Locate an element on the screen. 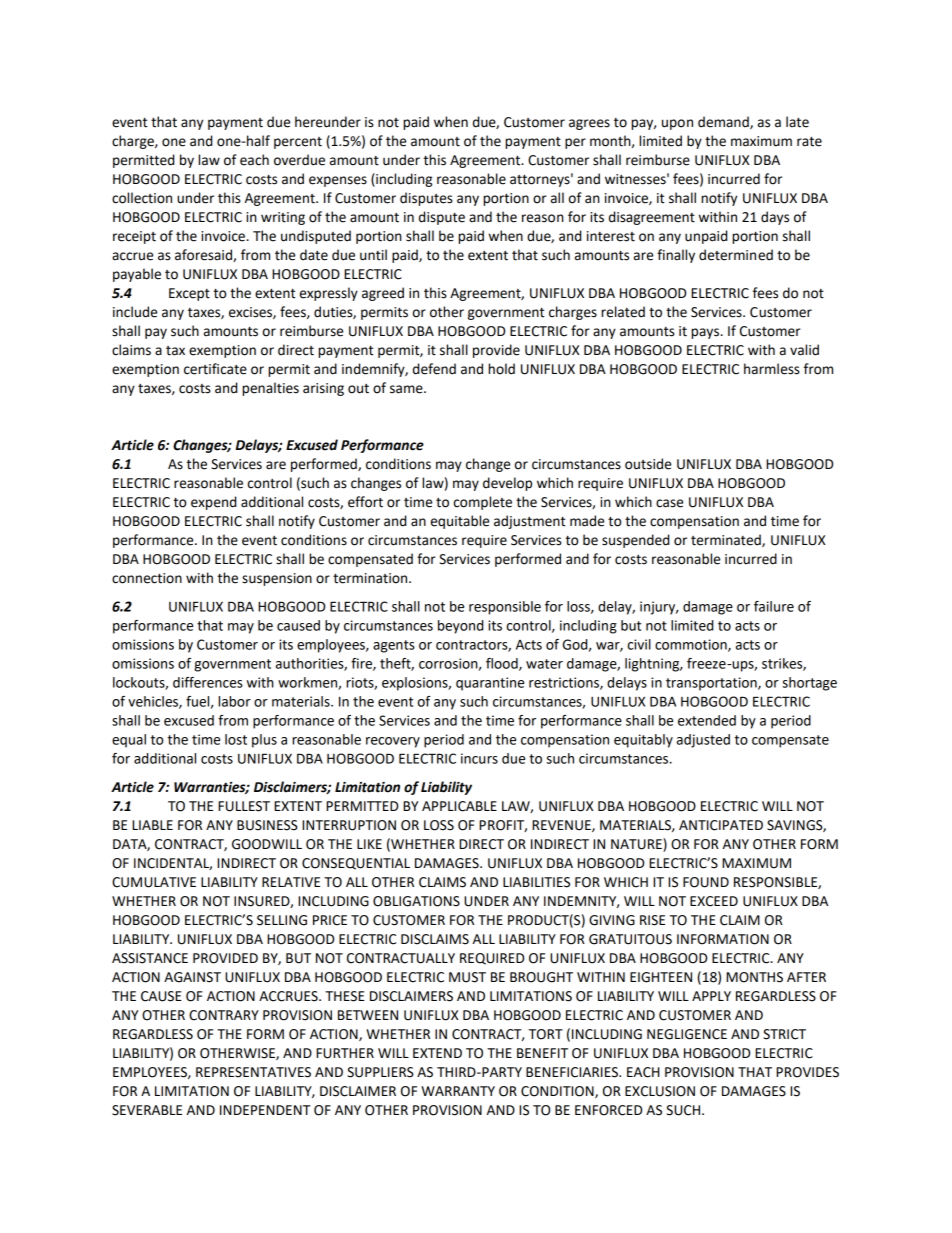  percent is located at coordinates (298, 143).
